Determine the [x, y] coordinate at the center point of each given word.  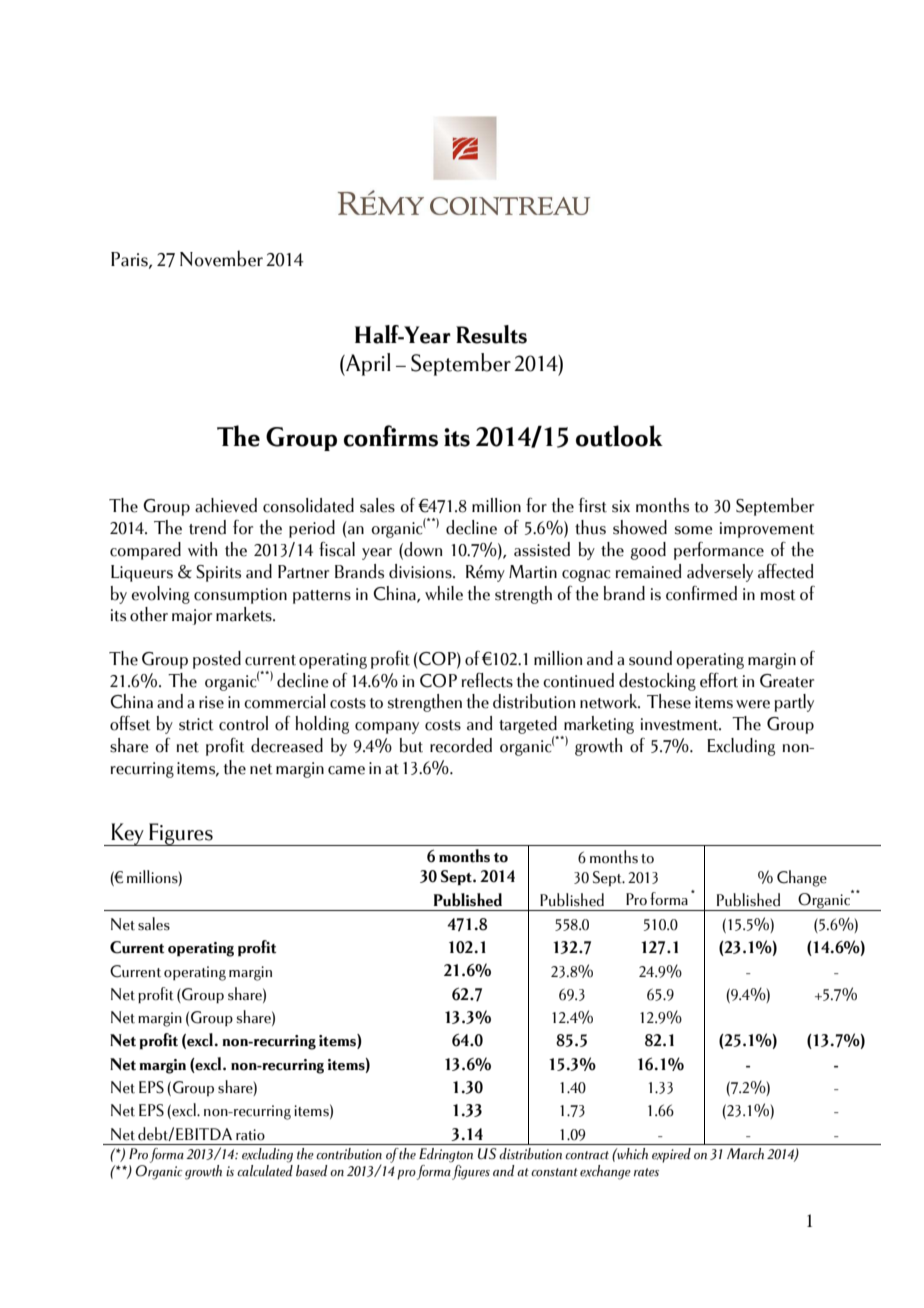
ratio [250, 1135]
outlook [619, 436]
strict [196, 724]
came [346, 770]
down [422, 550]
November [221, 258]
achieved [226, 505]
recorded [461, 745]
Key [128, 834]
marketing [599, 725]
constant [554, 1172]
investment [681, 724]
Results [491, 334]
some [694, 530]
